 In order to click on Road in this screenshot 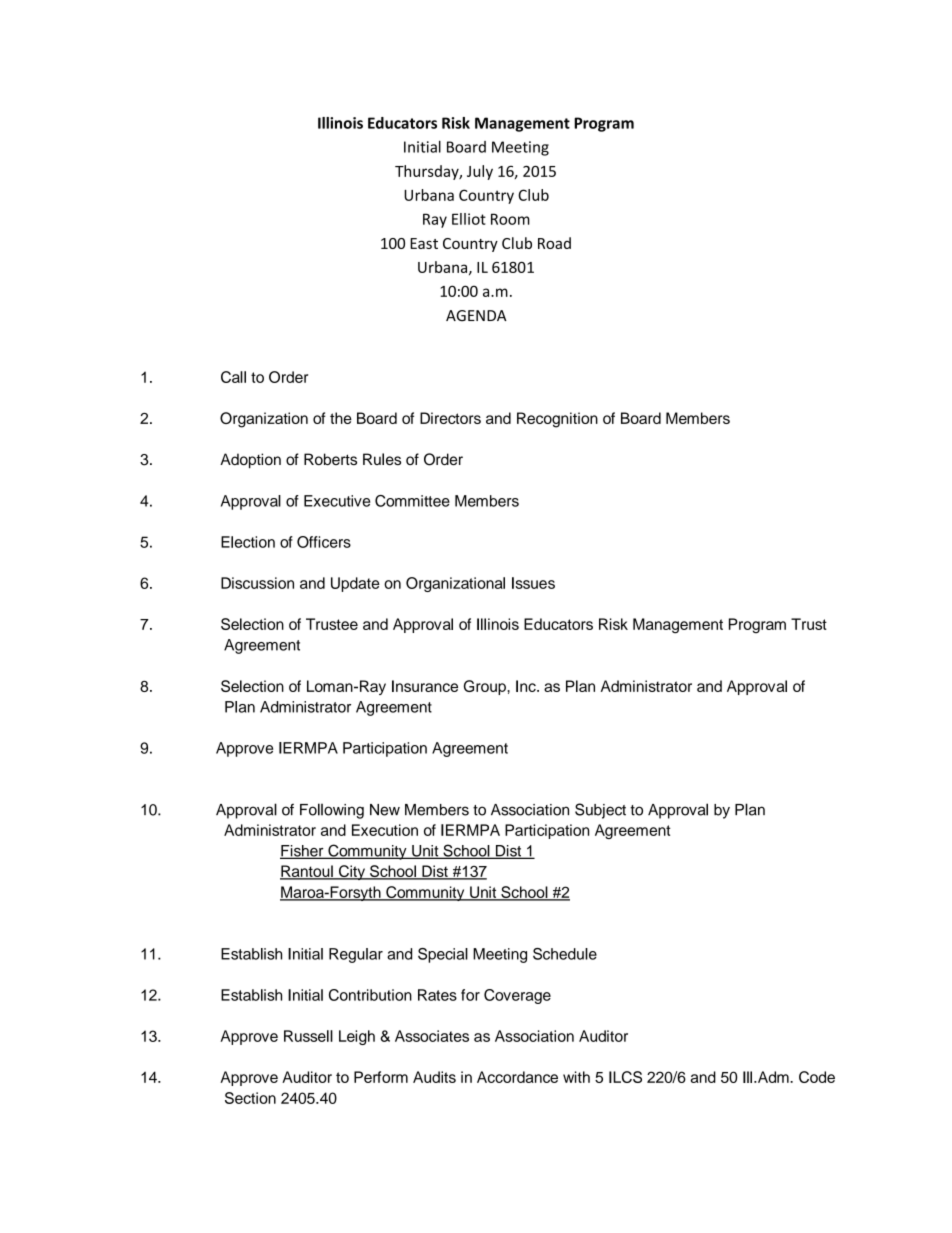, I will do `click(554, 243)`.
